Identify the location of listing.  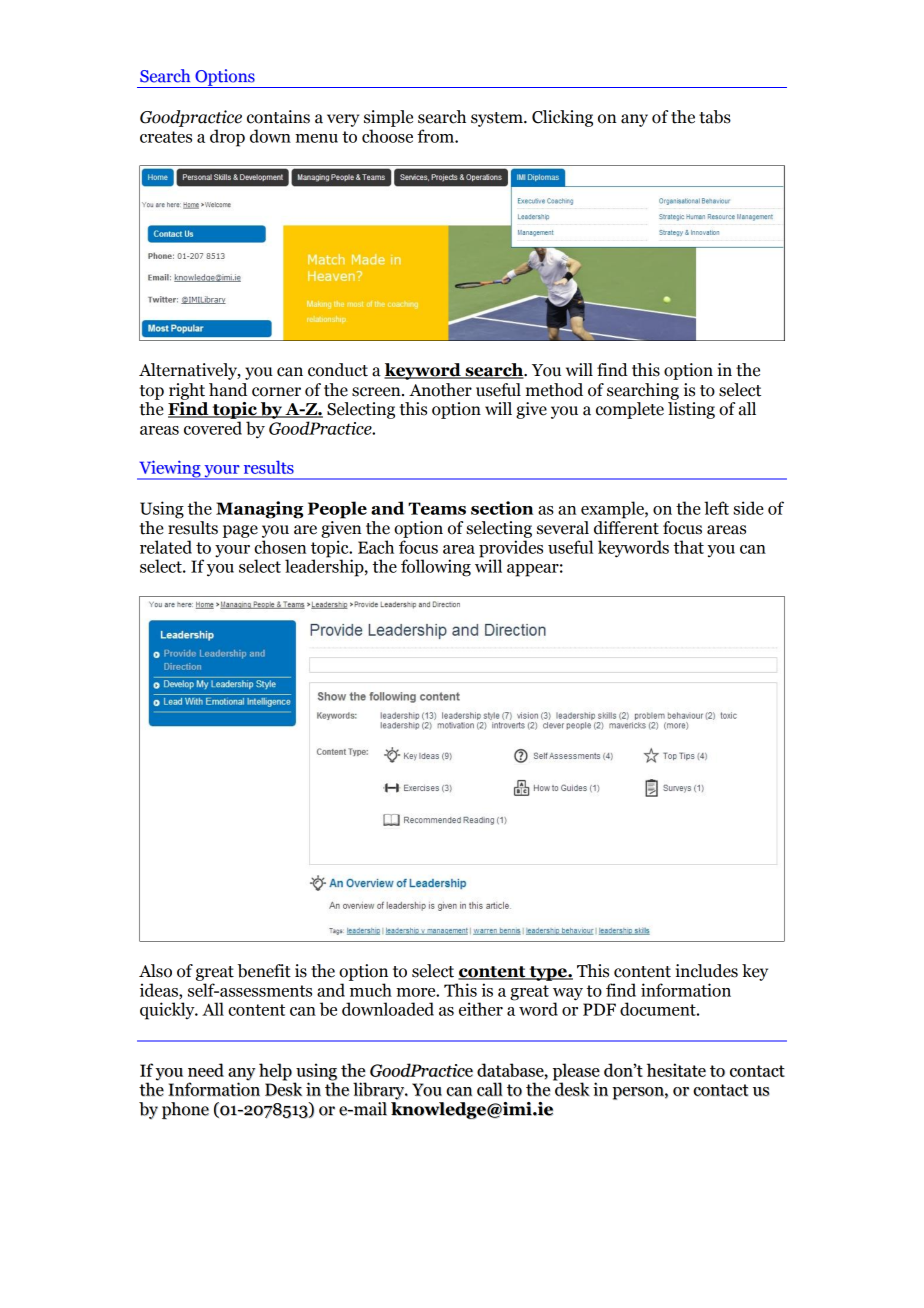
(691, 410).
